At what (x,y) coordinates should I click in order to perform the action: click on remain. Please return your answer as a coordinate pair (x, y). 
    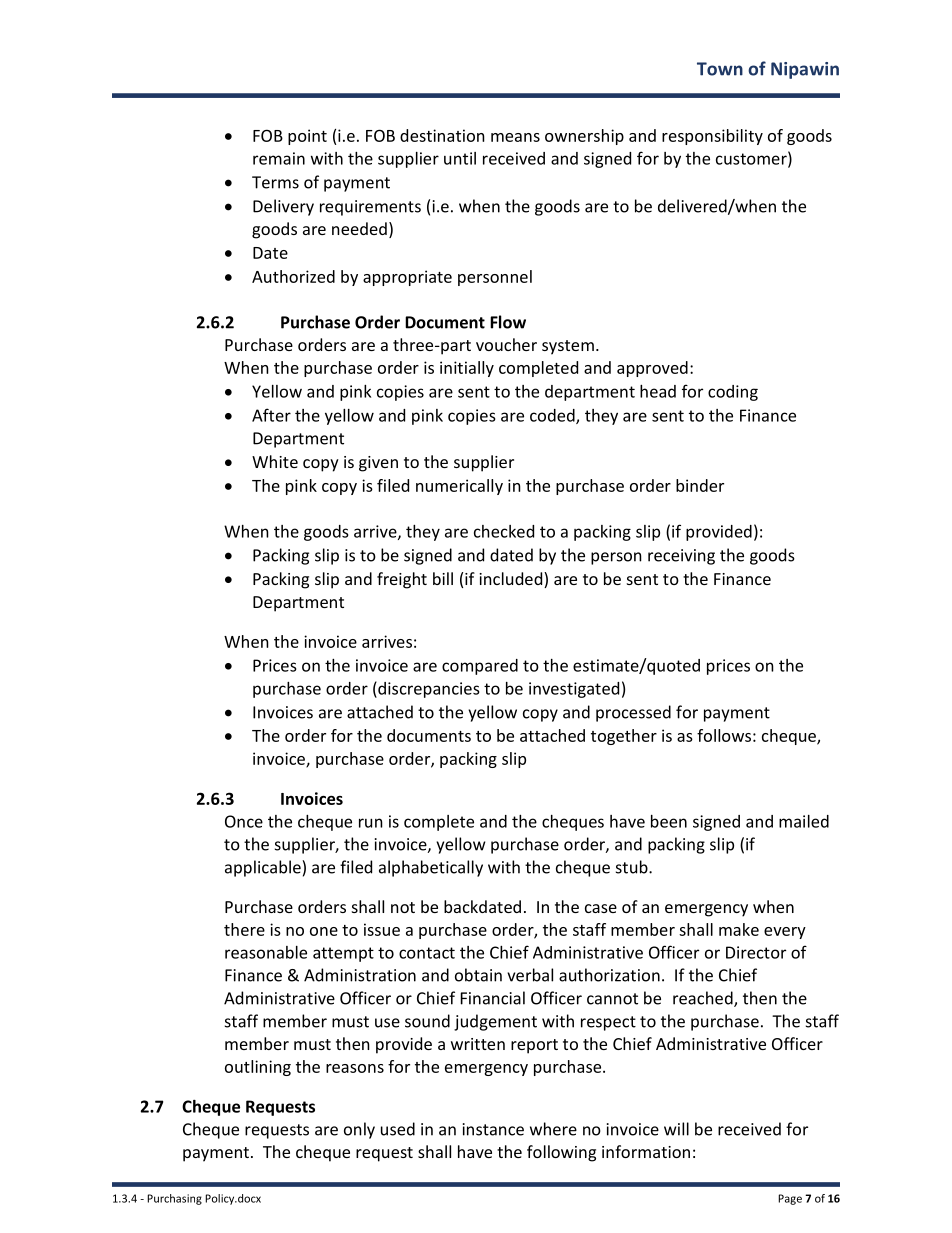
    Looking at the image, I should click on (279, 158).
